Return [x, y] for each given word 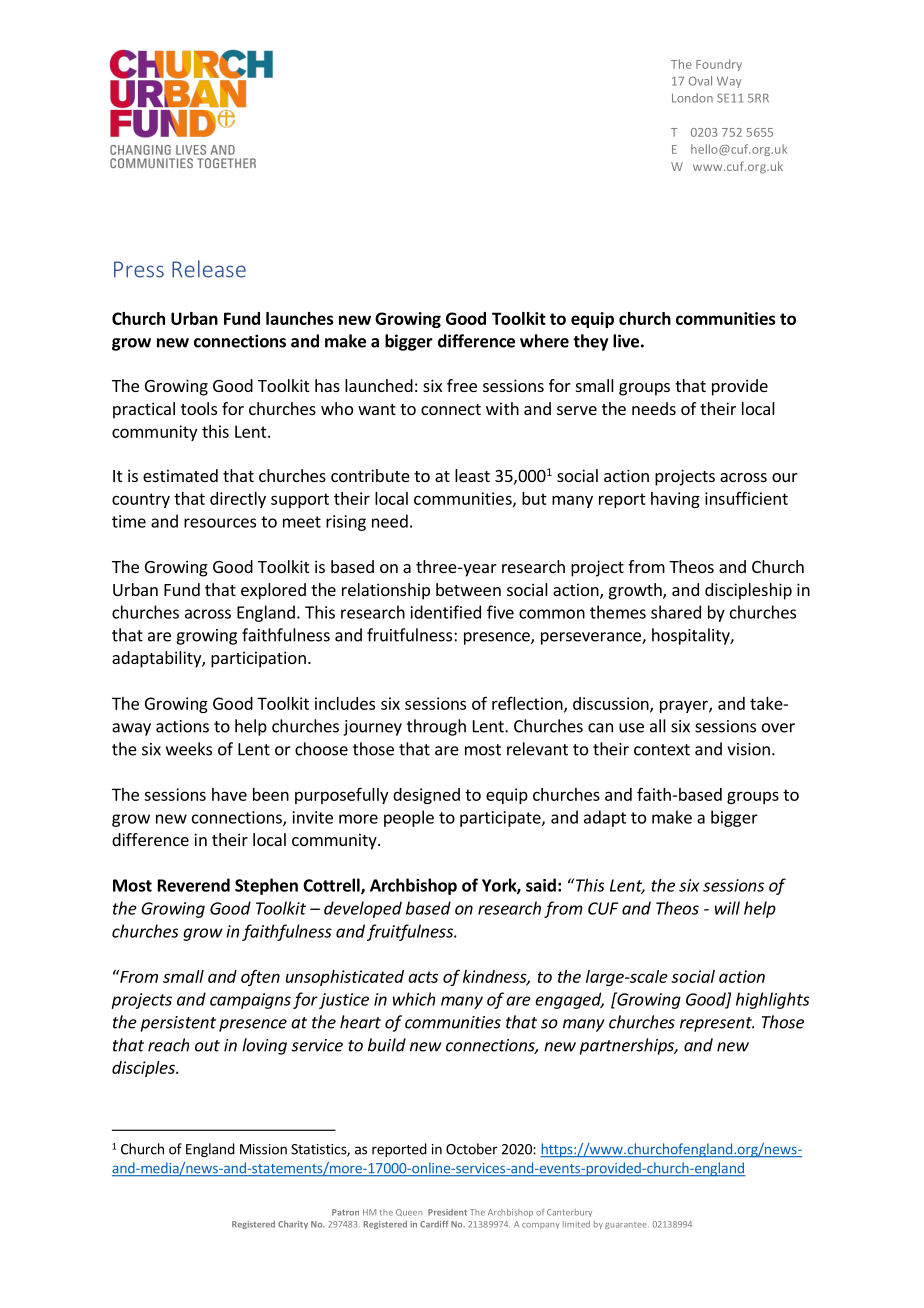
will [727, 908]
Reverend [194, 885]
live [626, 341]
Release [209, 269]
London [692, 98]
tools [199, 408]
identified [446, 612]
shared [676, 612]
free [462, 385]
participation [258, 659]
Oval [700, 81]
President [447, 1212]
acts [423, 977]
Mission [263, 1149]
